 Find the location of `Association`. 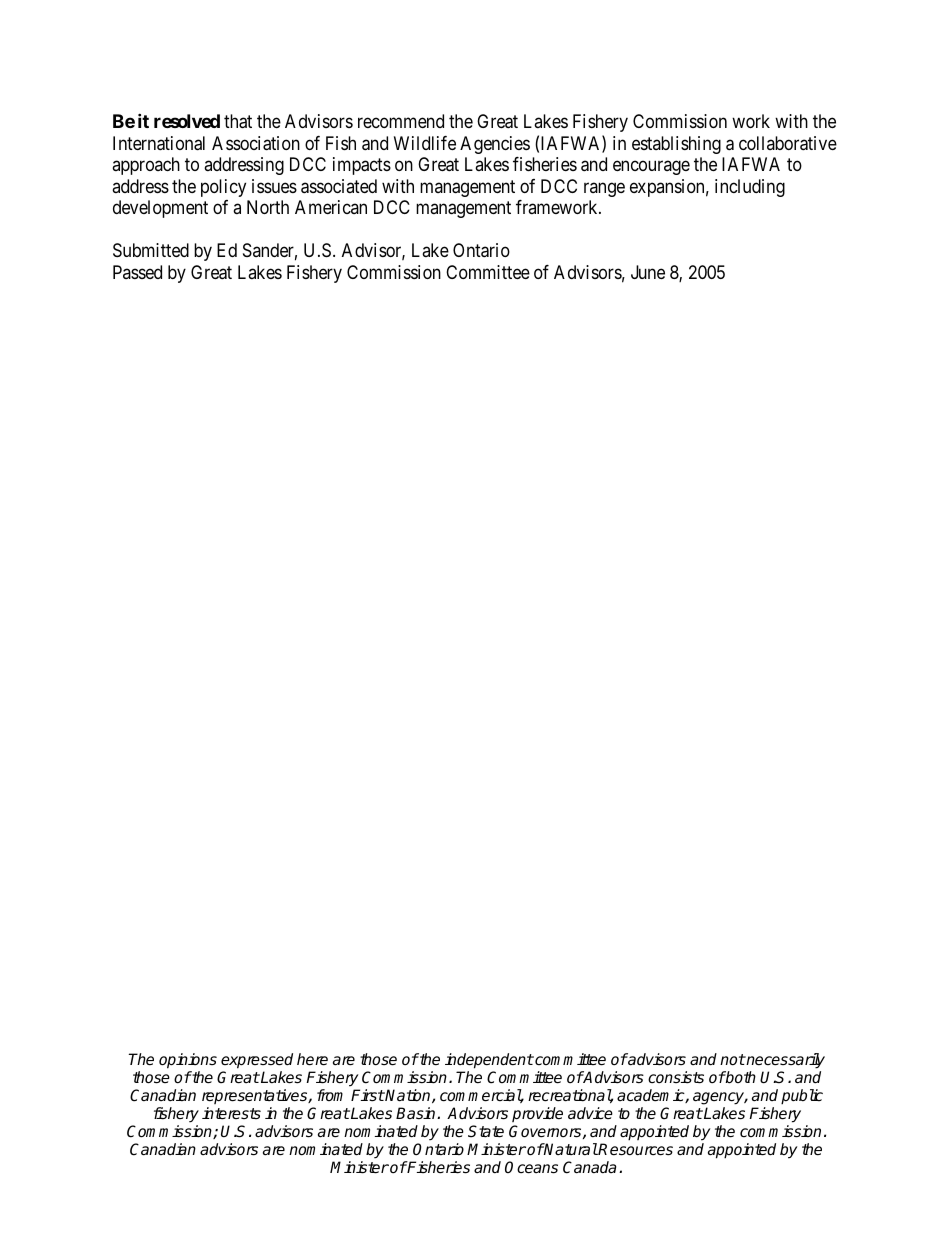

Association is located at coordinates (256, 143).
